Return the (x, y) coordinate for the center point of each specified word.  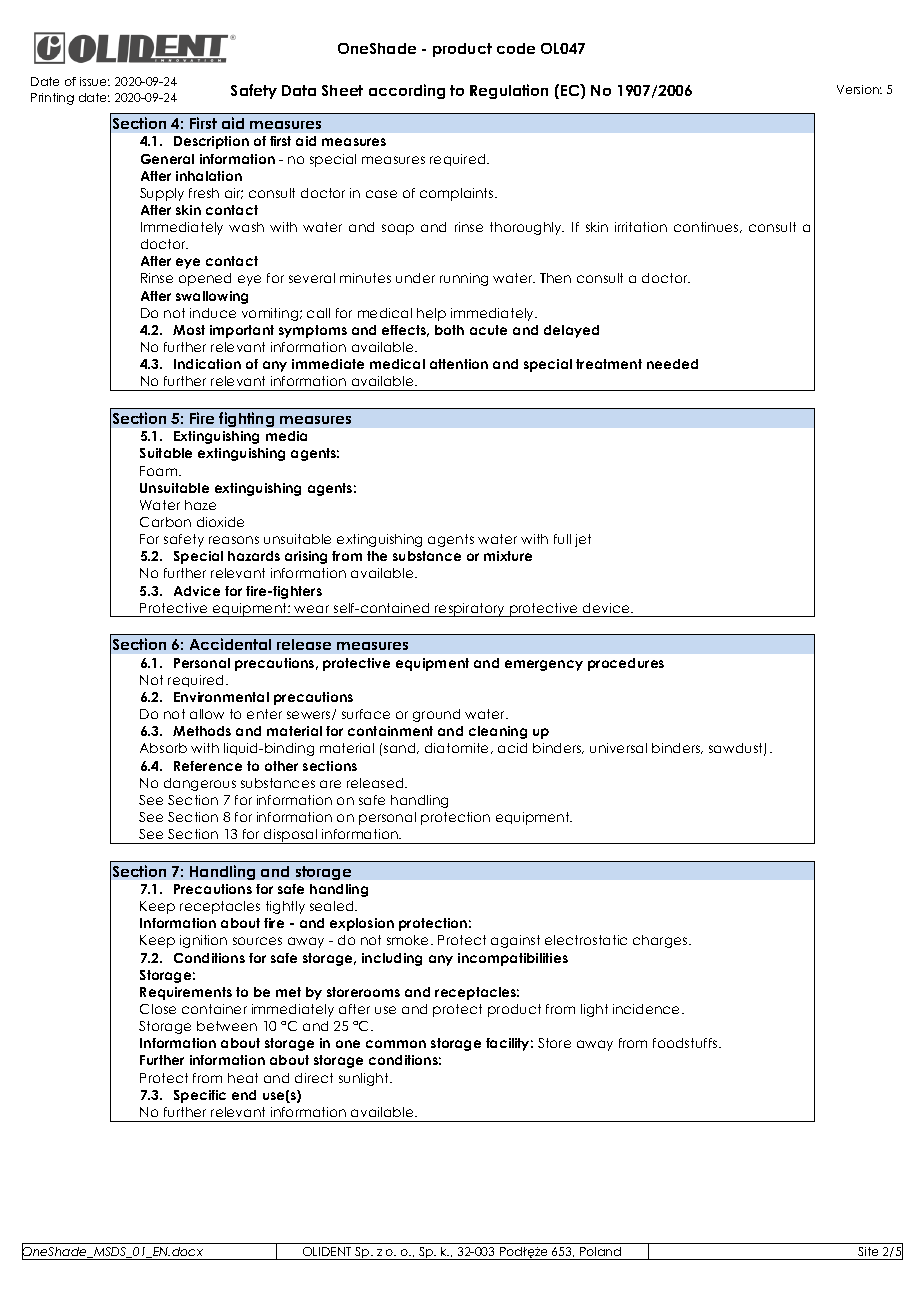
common (396, 1044)
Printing (52, 99)
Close (158, 1009)
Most (189, 330)
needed (672, 364)
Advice (197, 591)
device (607, 608)
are (330, 784)
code (516, 48)
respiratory (470, 610)
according (407, 91)
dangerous (200, 784)
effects (405, 331)
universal (618, 748)
